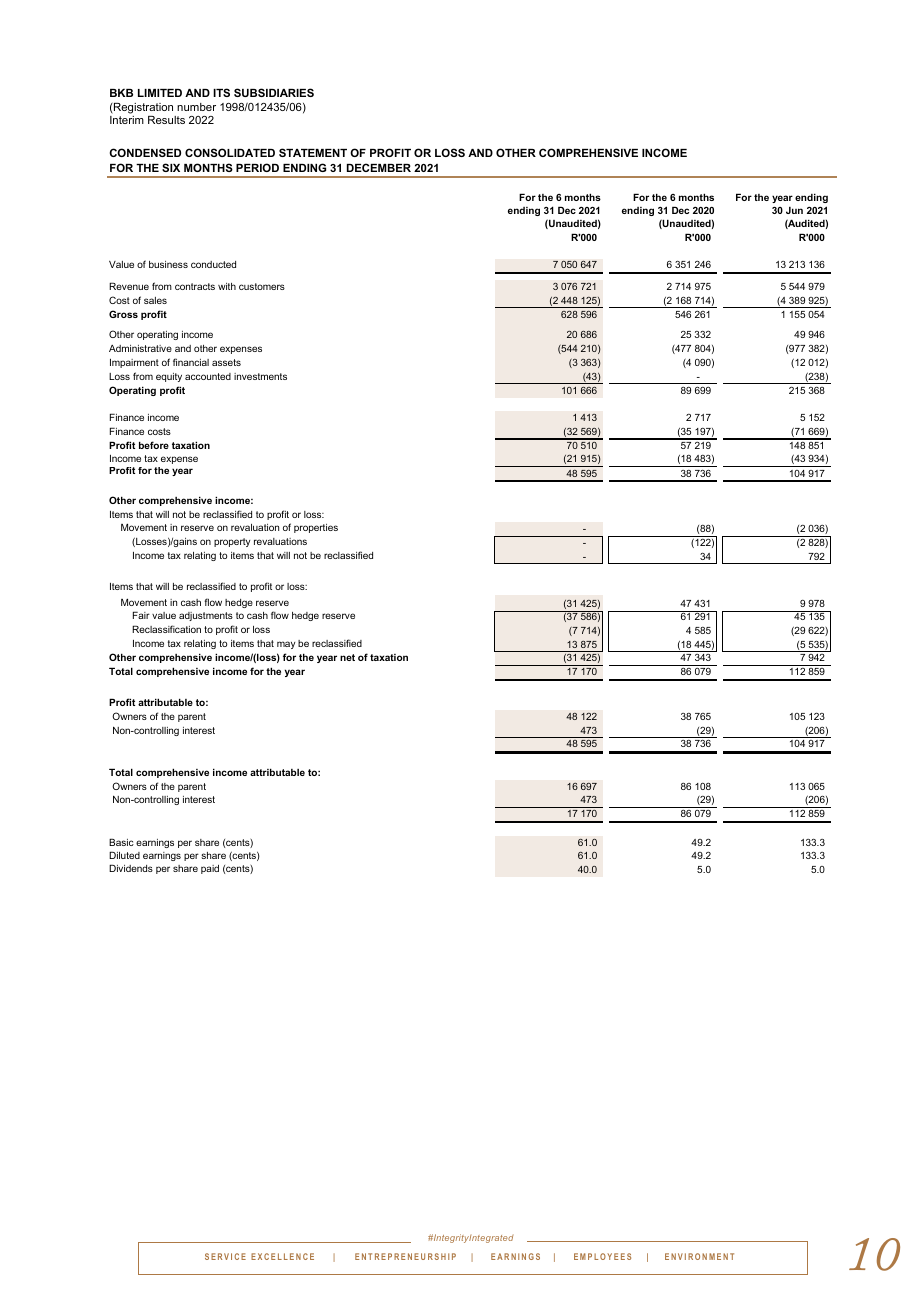 This screenshot has width=924, height=1308. Describe the element at coordinates (232, 542) in the screenshot. I see `property` at that location.
